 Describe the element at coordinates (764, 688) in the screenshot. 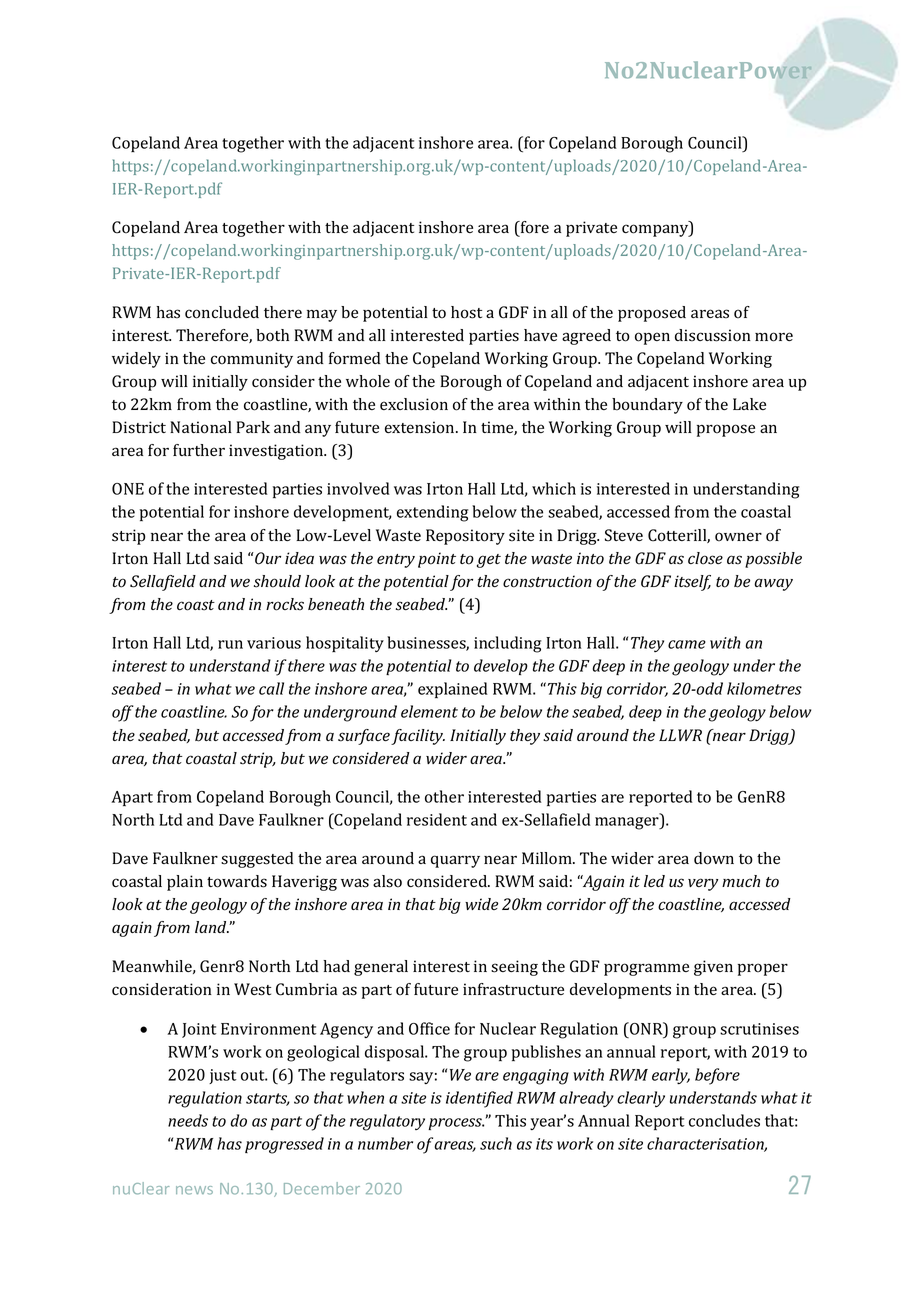

I see `kilometres` at that location.
